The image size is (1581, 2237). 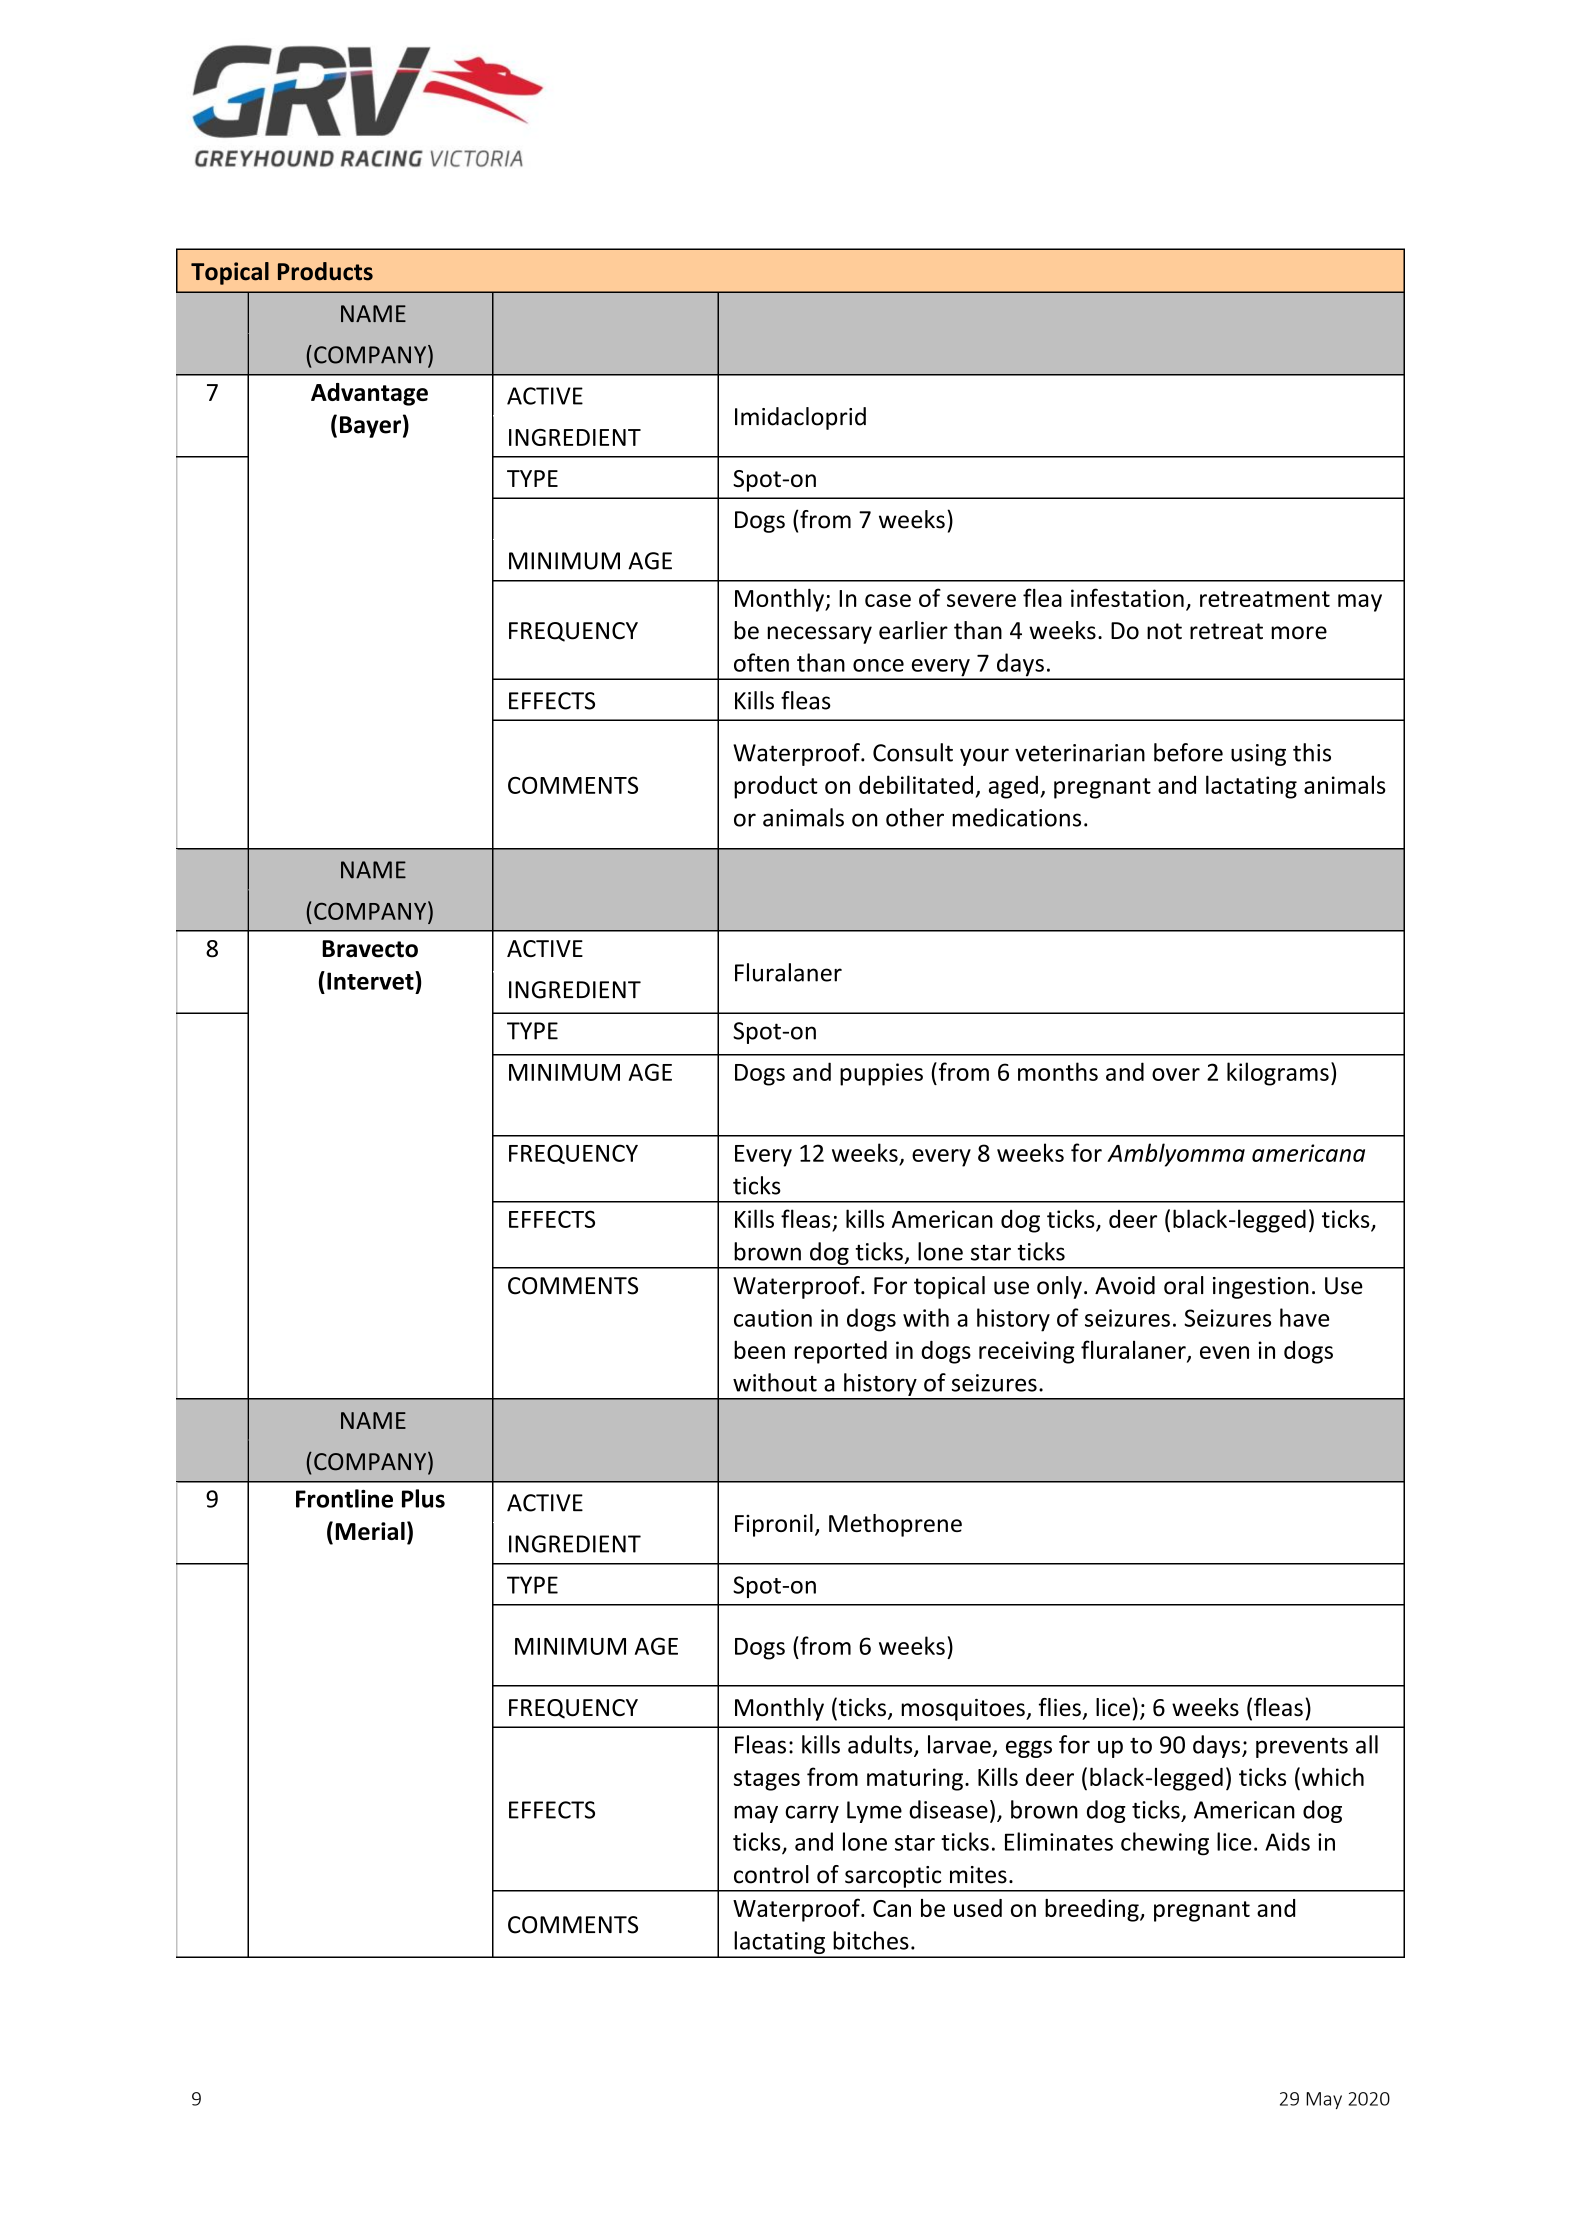 What do you see at coordinates (1058, 1071) in the screenshot?
I see `months` at bounding box center [1058, 1071].
